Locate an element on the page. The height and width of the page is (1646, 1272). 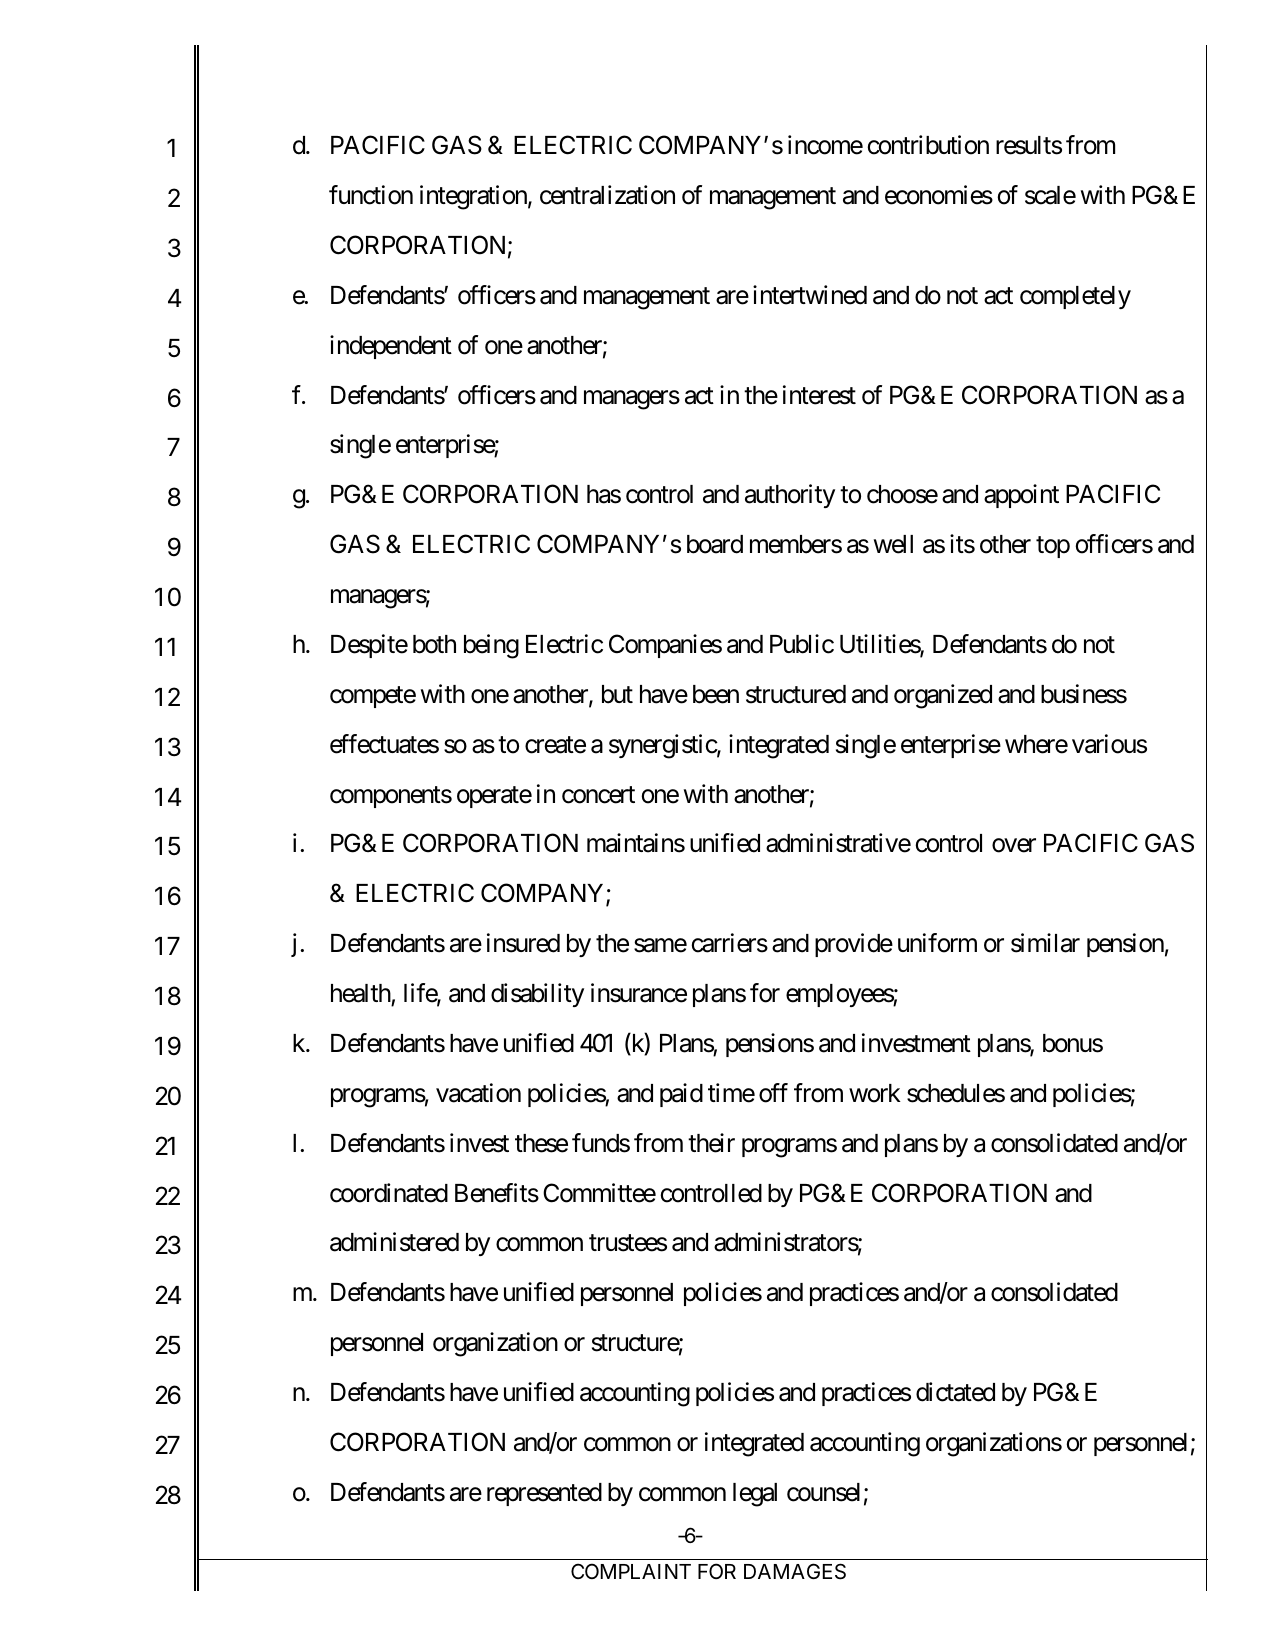
their is located at coordinates (711, 1143).
